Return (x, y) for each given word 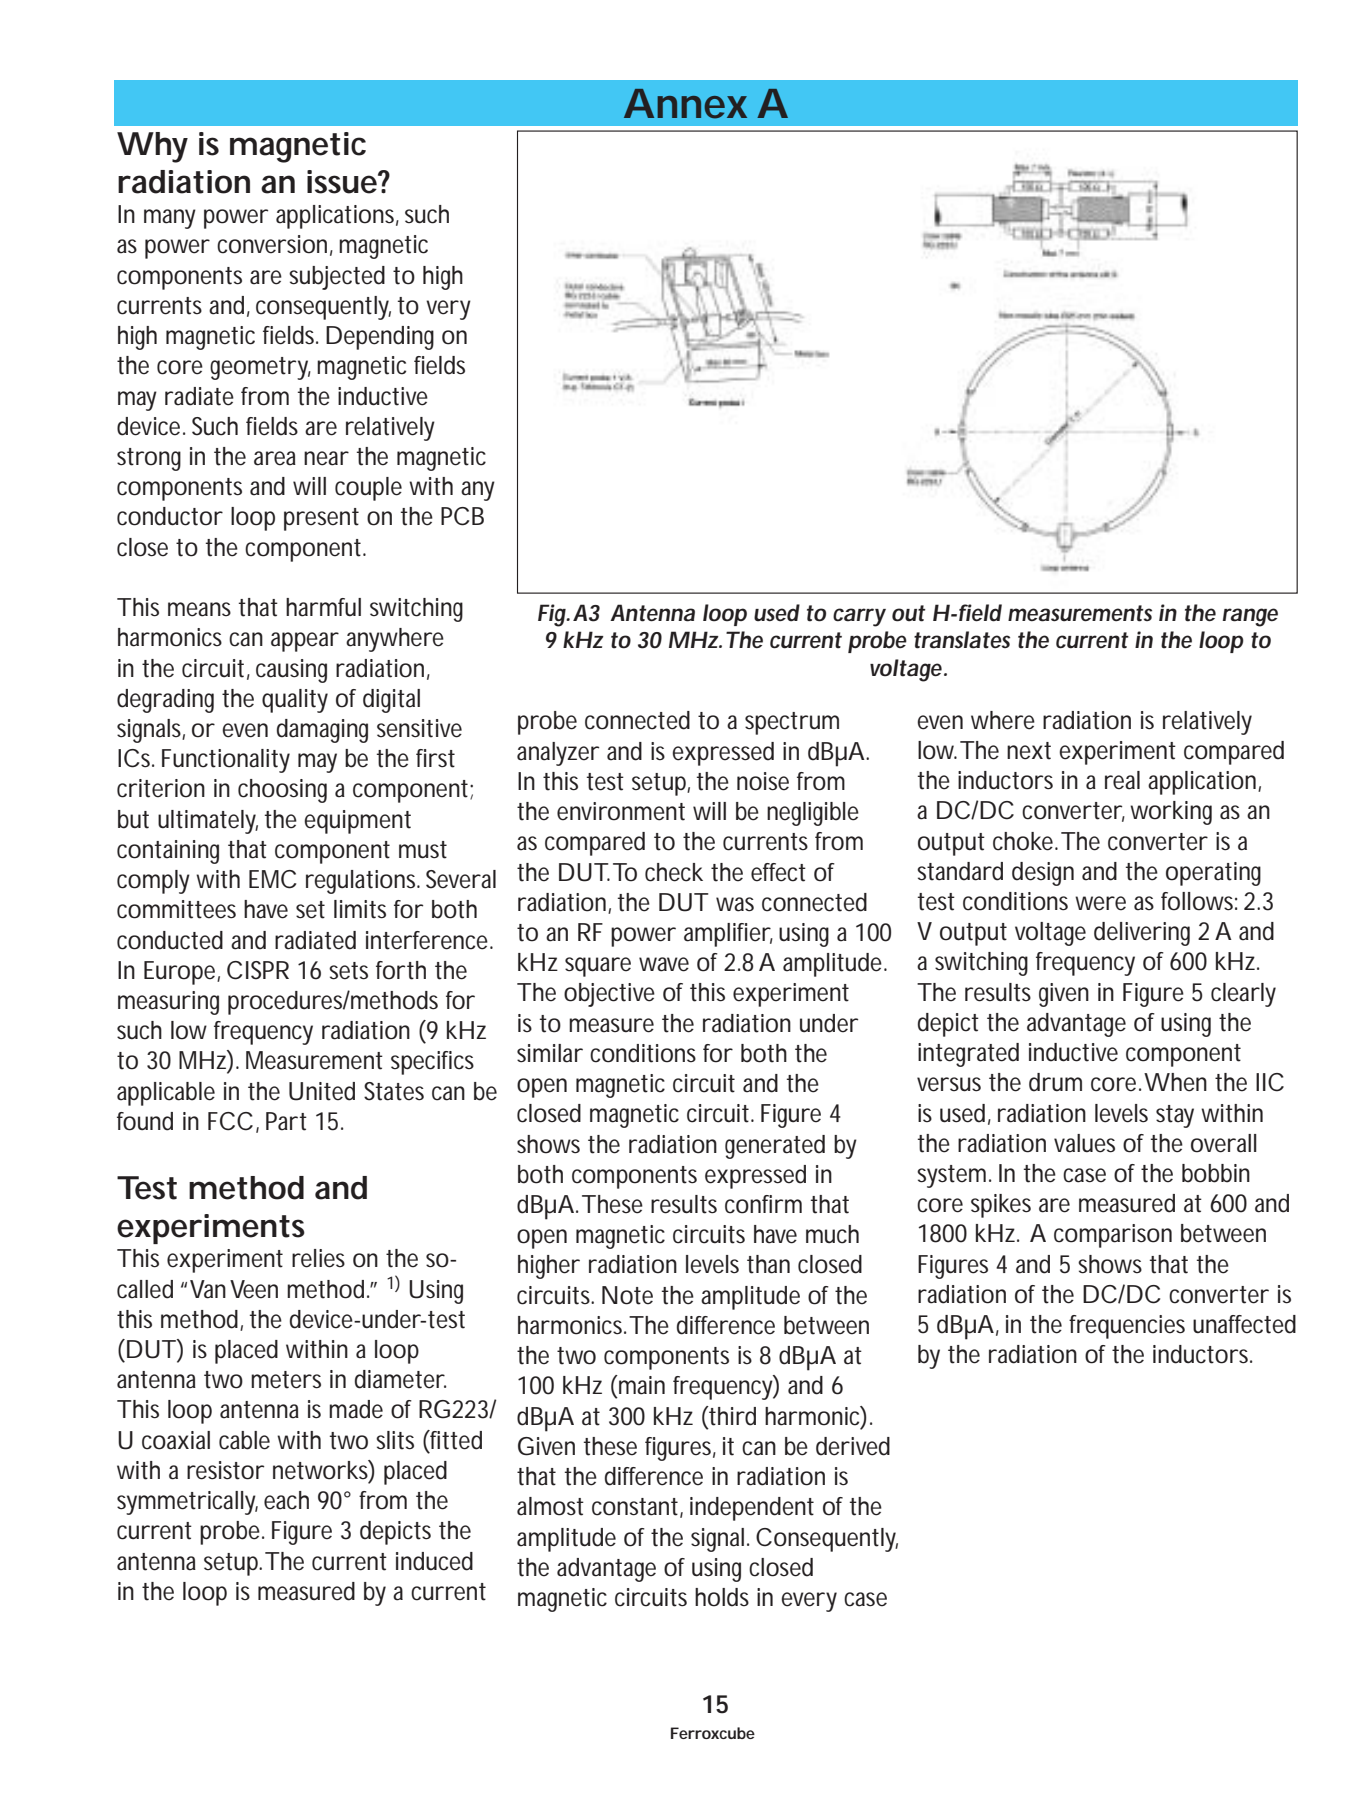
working (1171, 813)
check (674, 872)
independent (752, 1509)
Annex (685, 104)
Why (152, 147)
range (1250, 617)
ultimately (208, 822)
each (286, 1500)
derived (853, 1446)
